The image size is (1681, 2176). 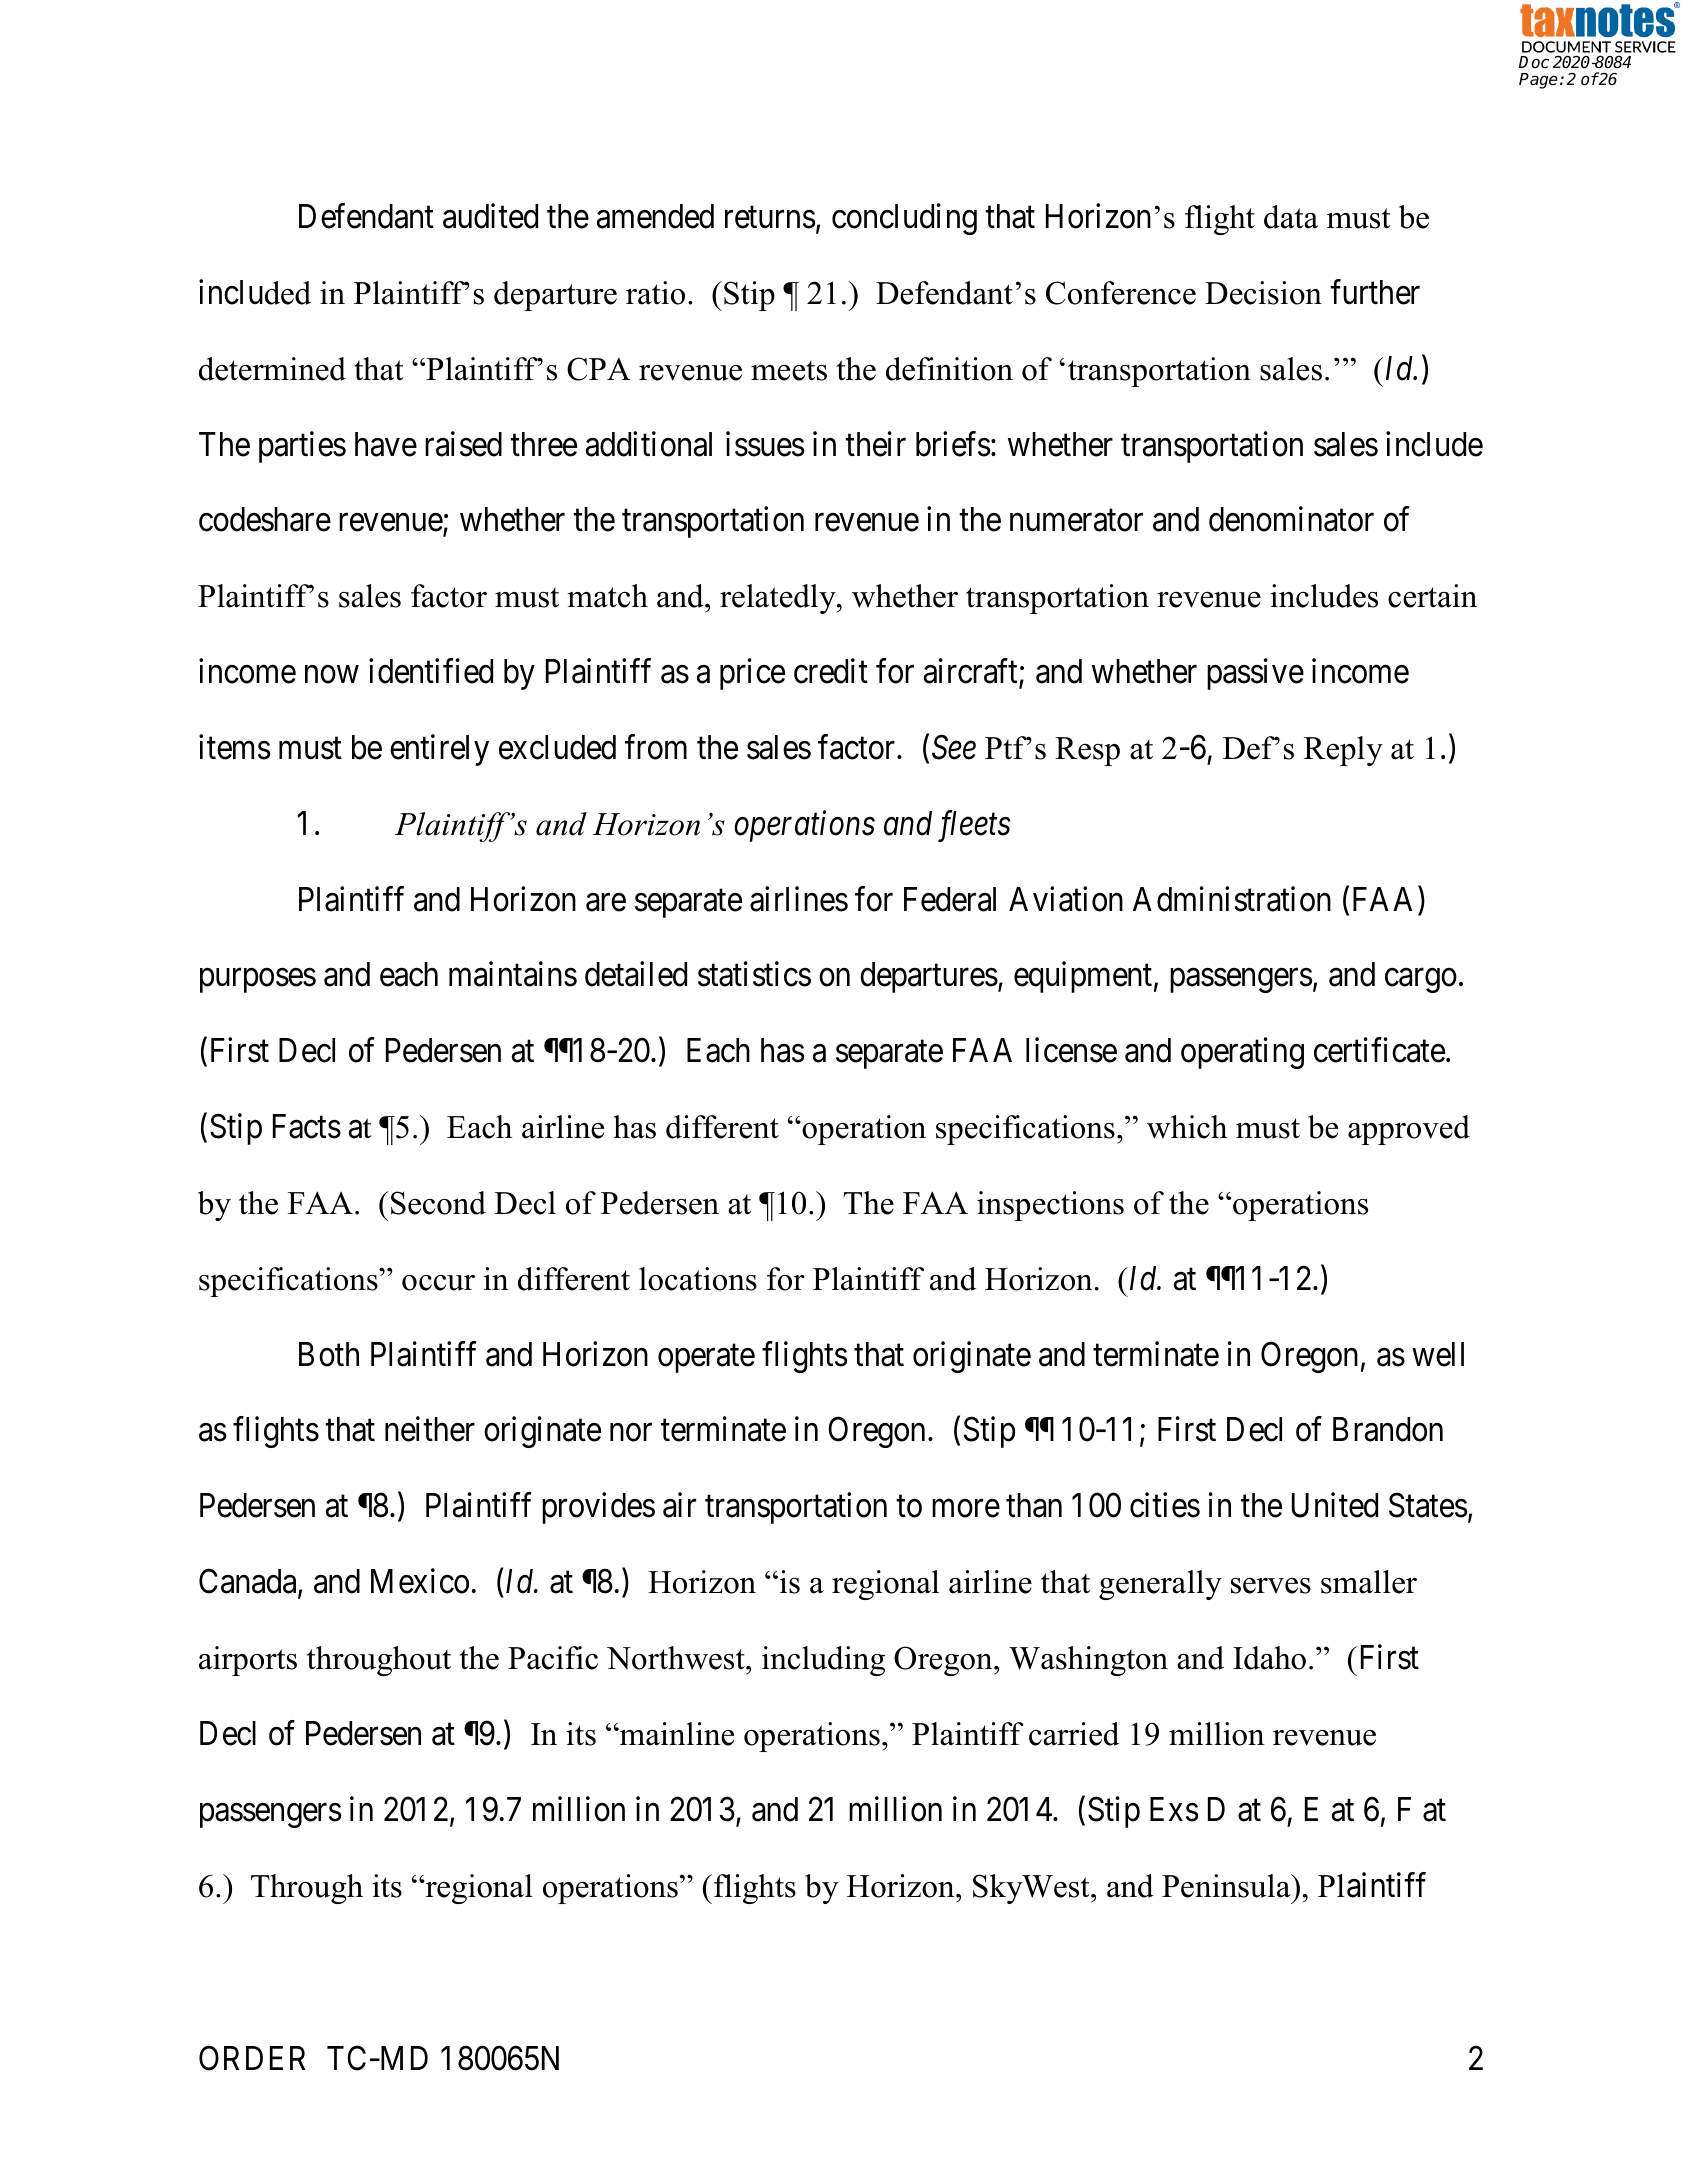 What do you see at coordinates (1291, 217) in the screenshot?
I see `data` at bounding box center [1291, 217].
